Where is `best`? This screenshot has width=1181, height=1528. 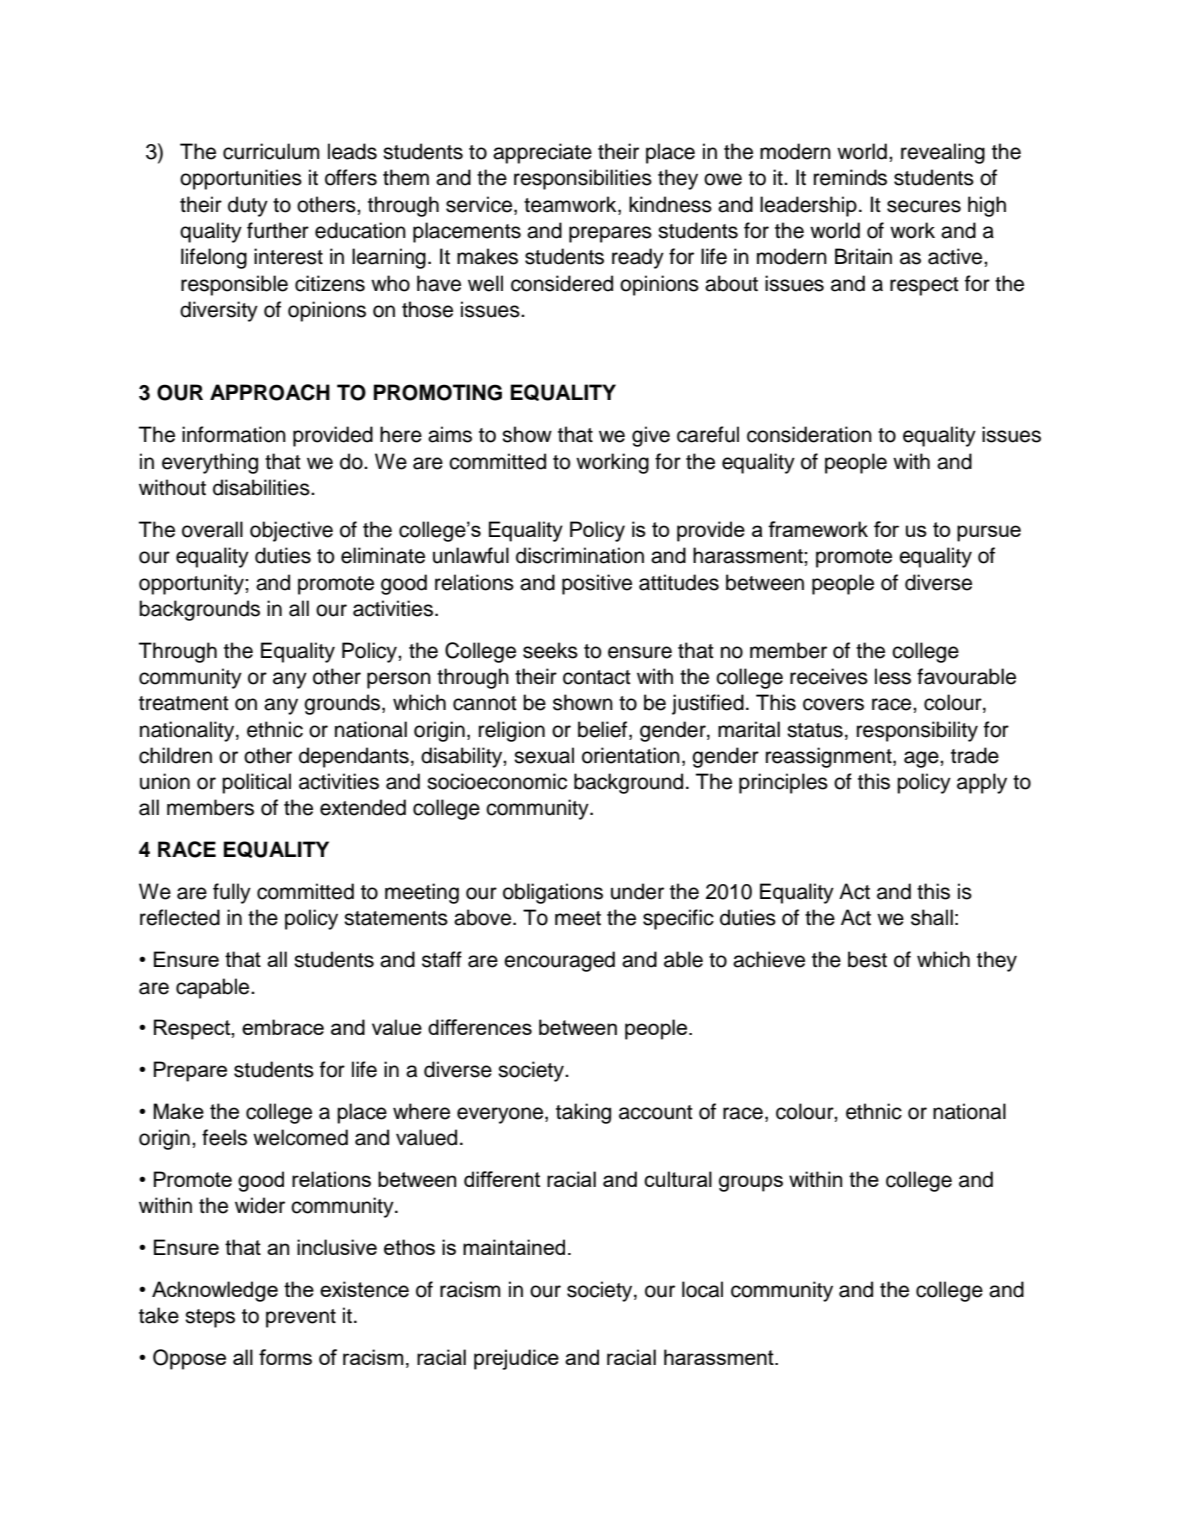 best is located at coordinates (867, 959).
